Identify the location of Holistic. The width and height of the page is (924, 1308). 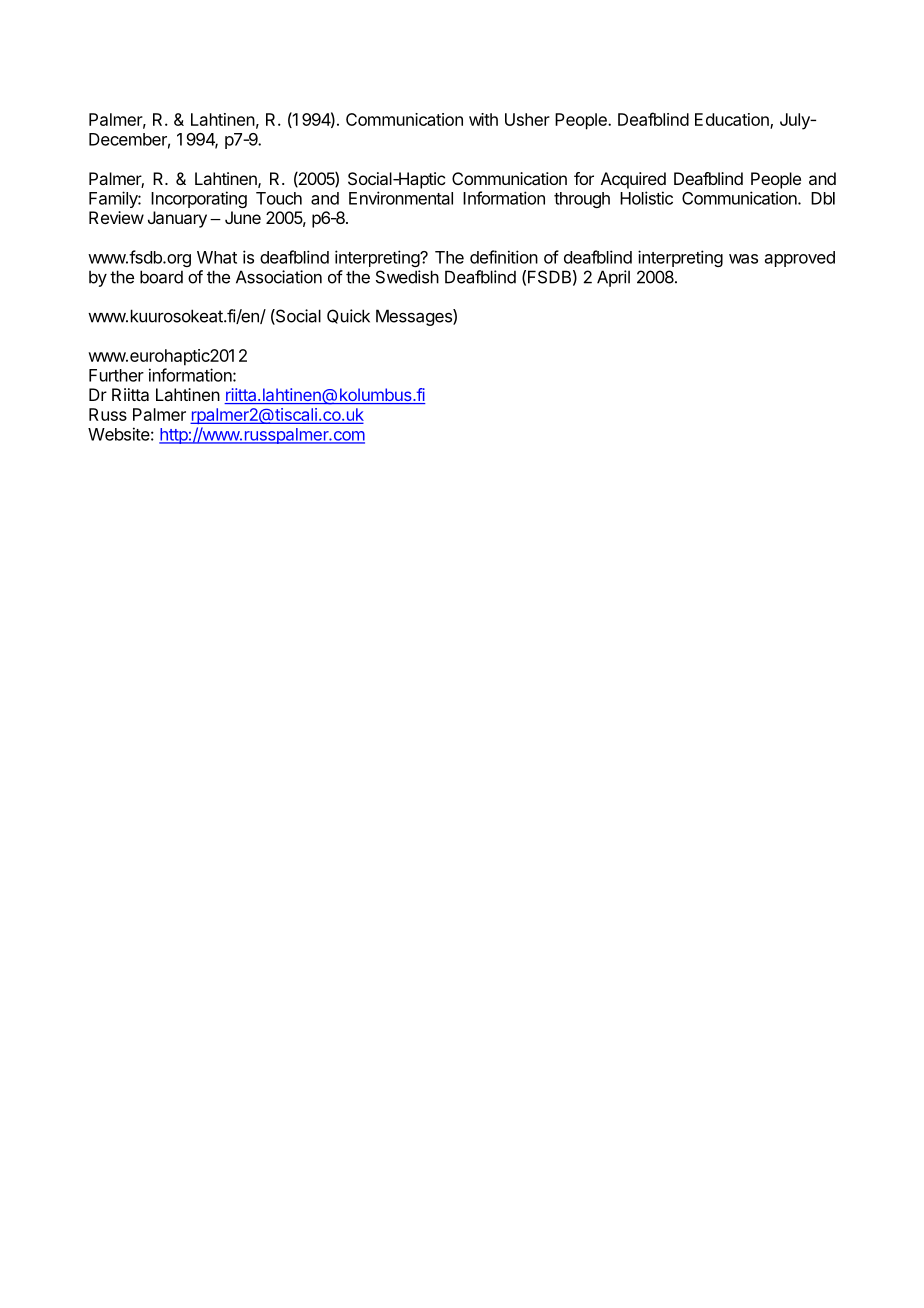
(646, 198).
